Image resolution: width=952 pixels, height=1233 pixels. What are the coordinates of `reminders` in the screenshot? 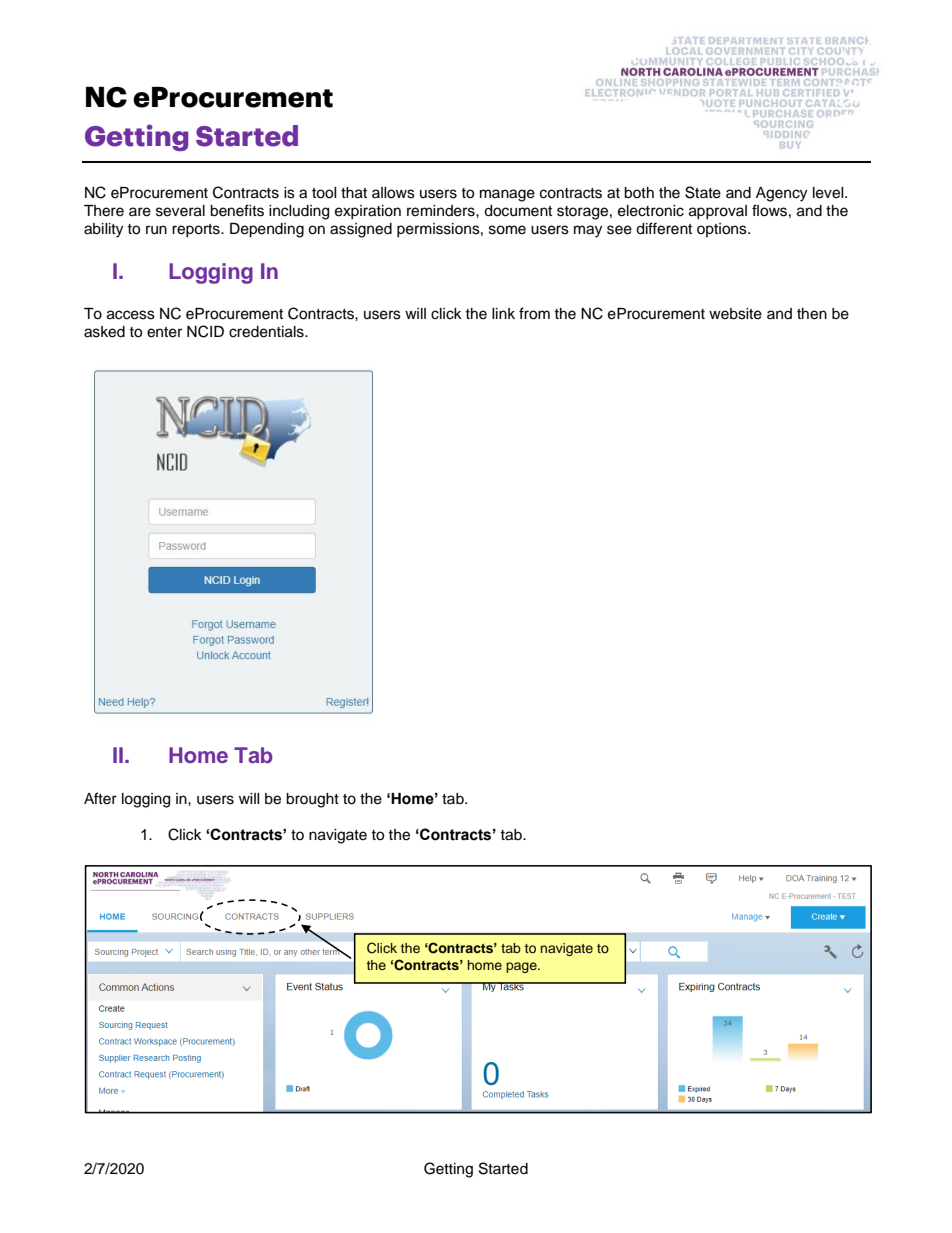 It's located at (442, 211).
